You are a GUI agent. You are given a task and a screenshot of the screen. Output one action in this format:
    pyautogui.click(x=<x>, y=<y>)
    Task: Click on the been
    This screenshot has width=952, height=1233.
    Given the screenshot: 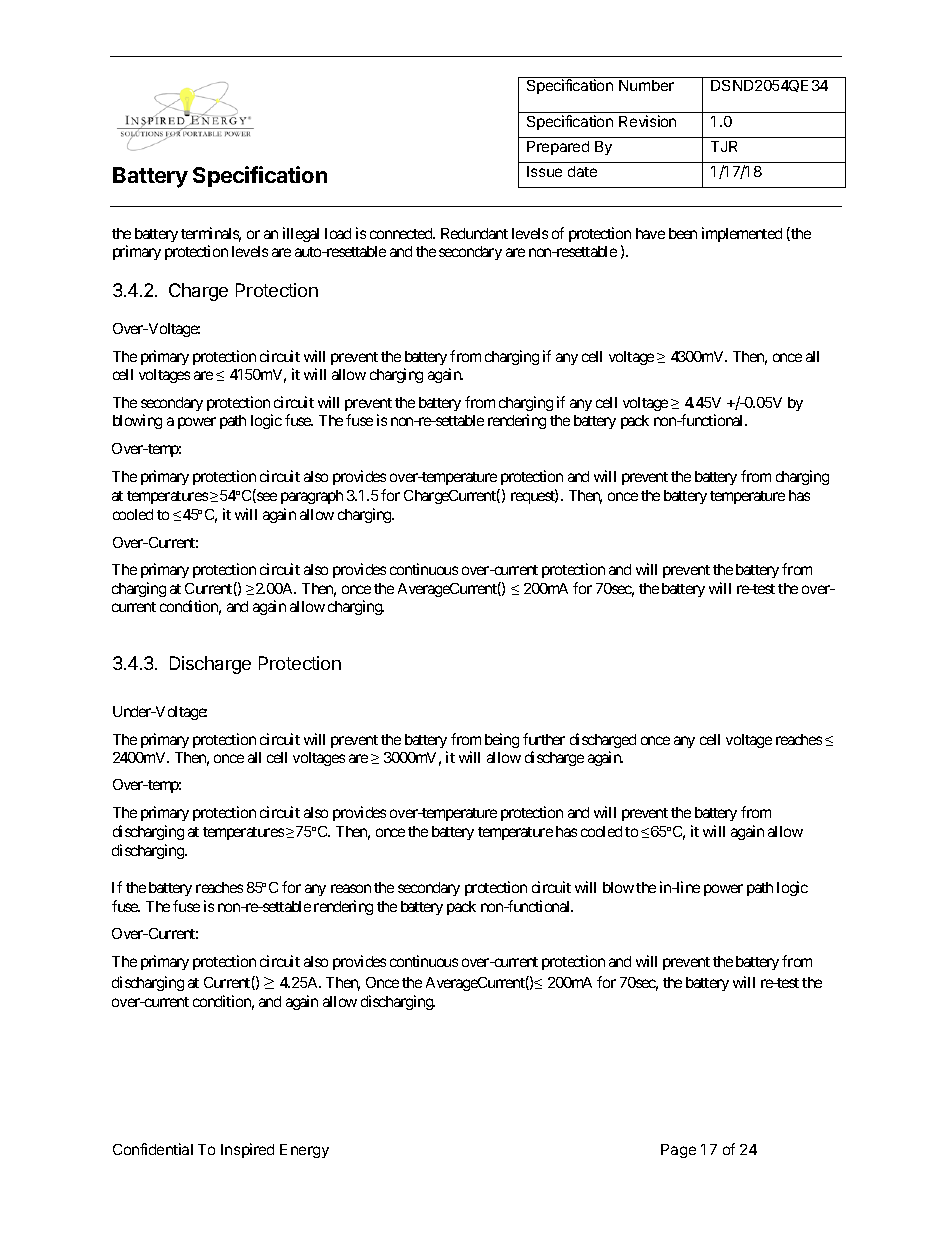 What is the action you would take?
    pyautogui.click(x=683, y=233)
